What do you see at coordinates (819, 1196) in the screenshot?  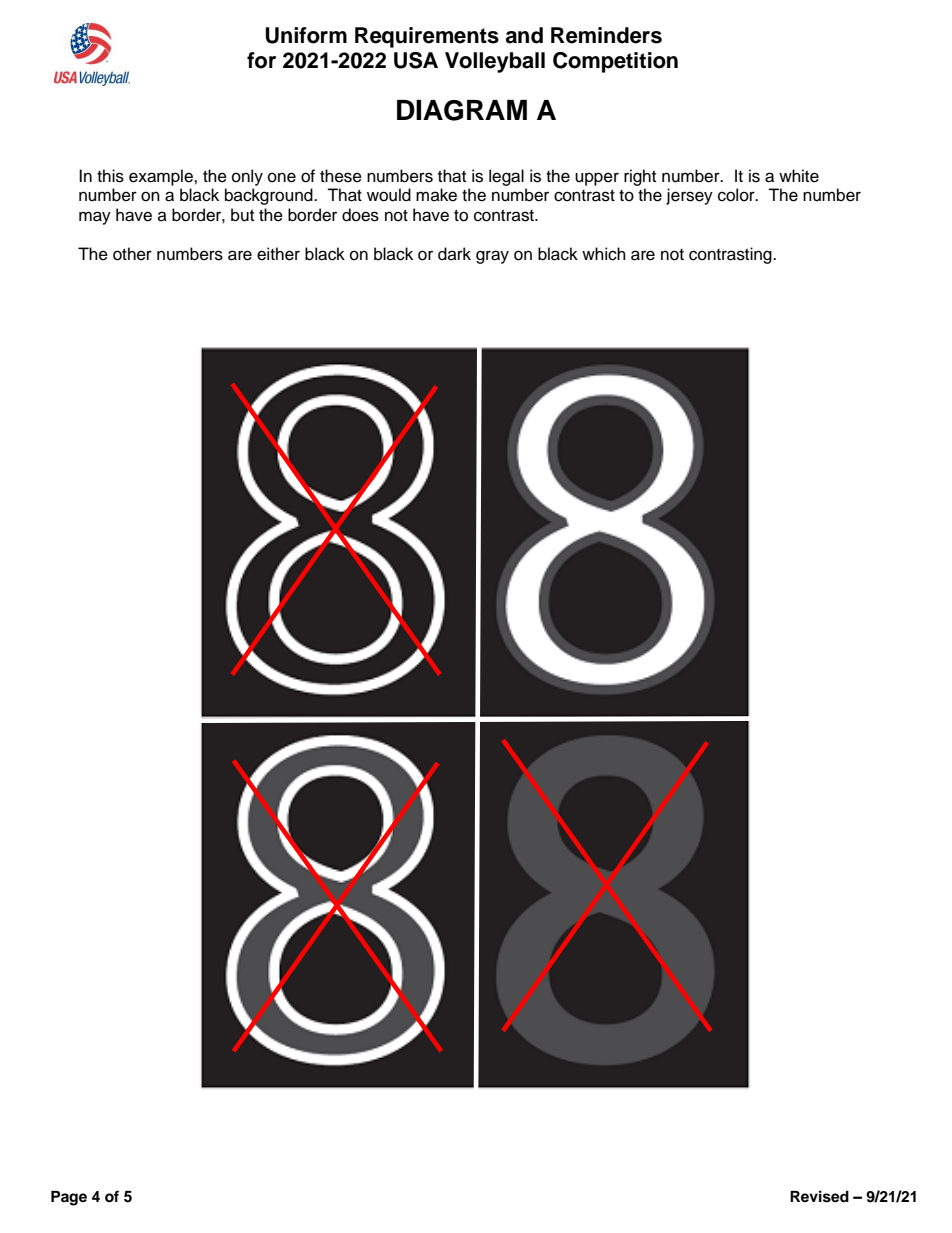 I see `Revised` at bounding box center [819, 1196].
